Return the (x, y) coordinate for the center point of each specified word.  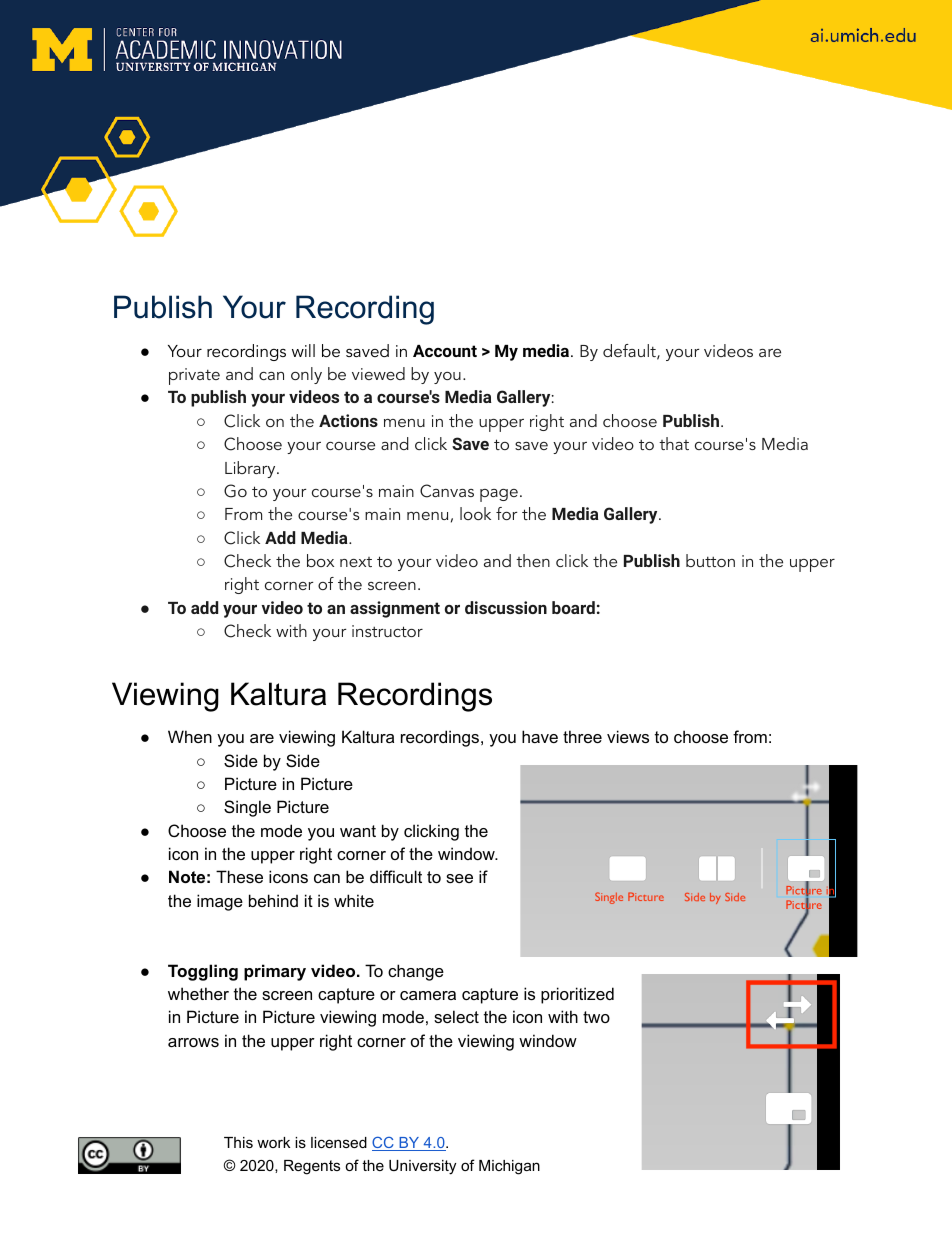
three (582, 736)
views (628, 736)
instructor (387, 631)
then (533, 560)
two (596, 1017)
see (459, 878)
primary (275, 972)
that (674, 443)
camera (428, 995)
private (194, 376)
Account (445, 351)
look (475, 513)
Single (247, 808)
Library (251, 469)
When (190, 736)
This (238, 1142)
